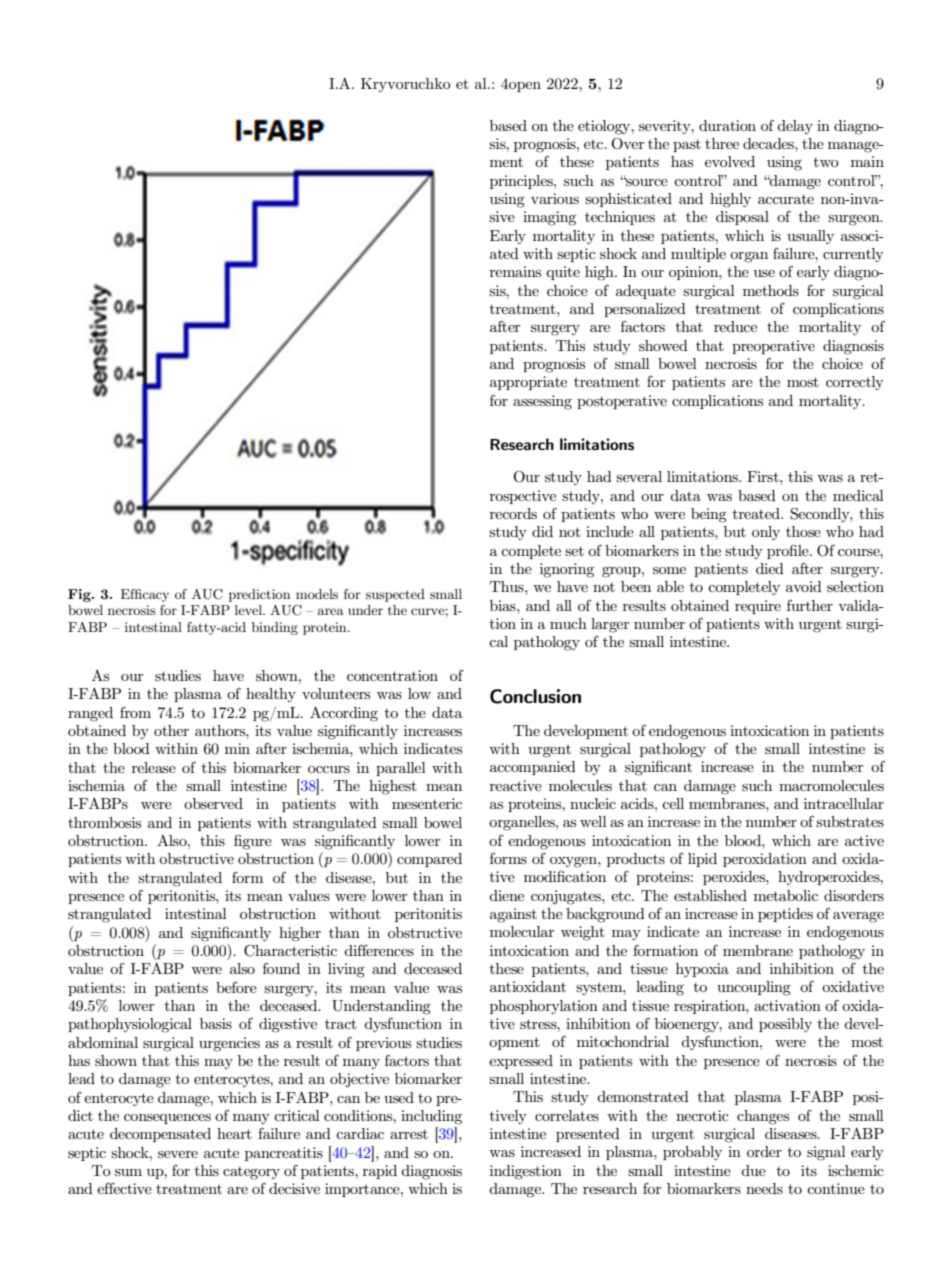 This image has width=952, height=1270. What do you see at coordinates (250, 610) in the image?
I see `level` at bounding box center [250, 610].
